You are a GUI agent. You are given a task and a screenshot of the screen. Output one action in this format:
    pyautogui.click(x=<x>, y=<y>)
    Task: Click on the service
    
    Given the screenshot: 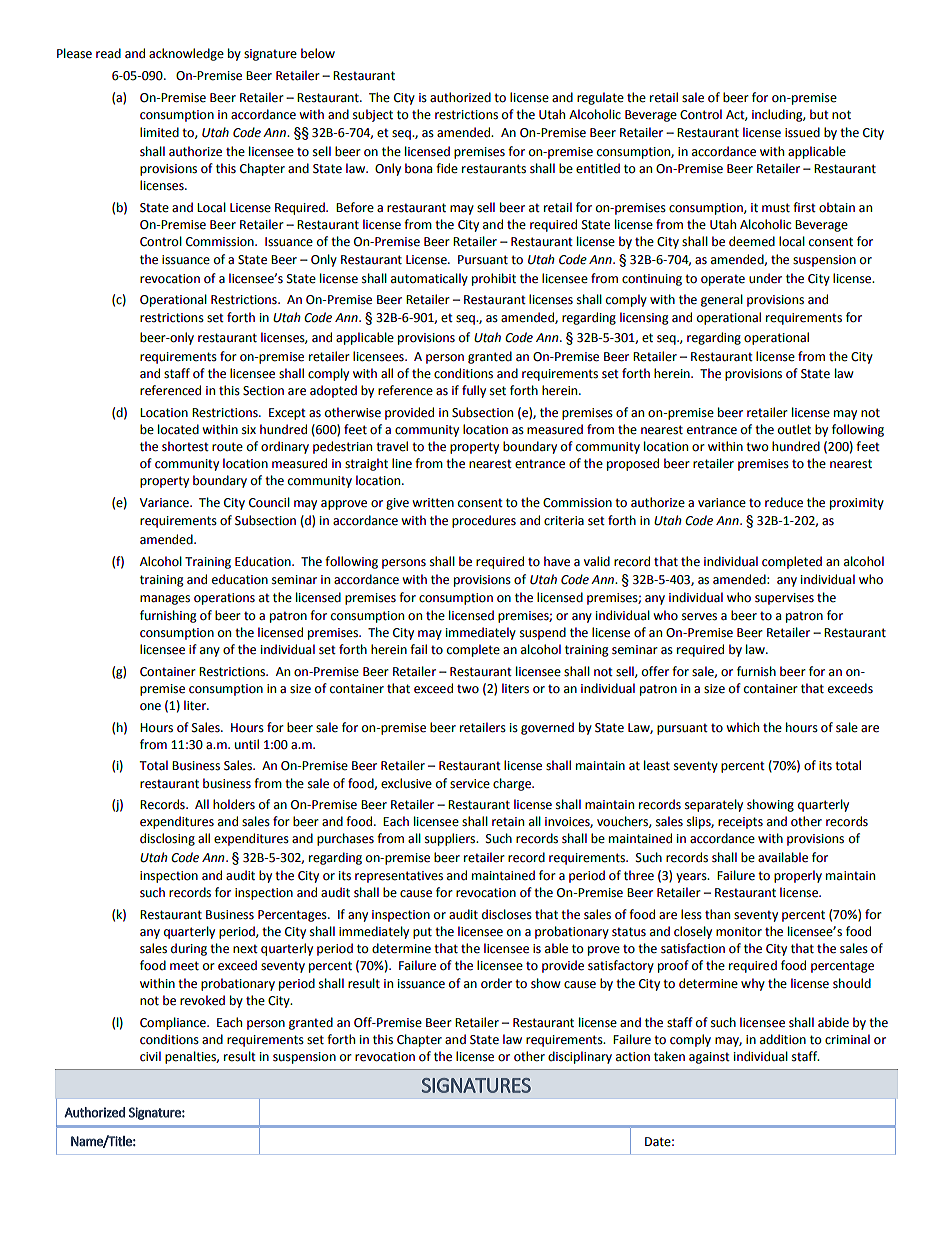 What is the action you would take?
    pyautogui.click(x=470, y=784)
